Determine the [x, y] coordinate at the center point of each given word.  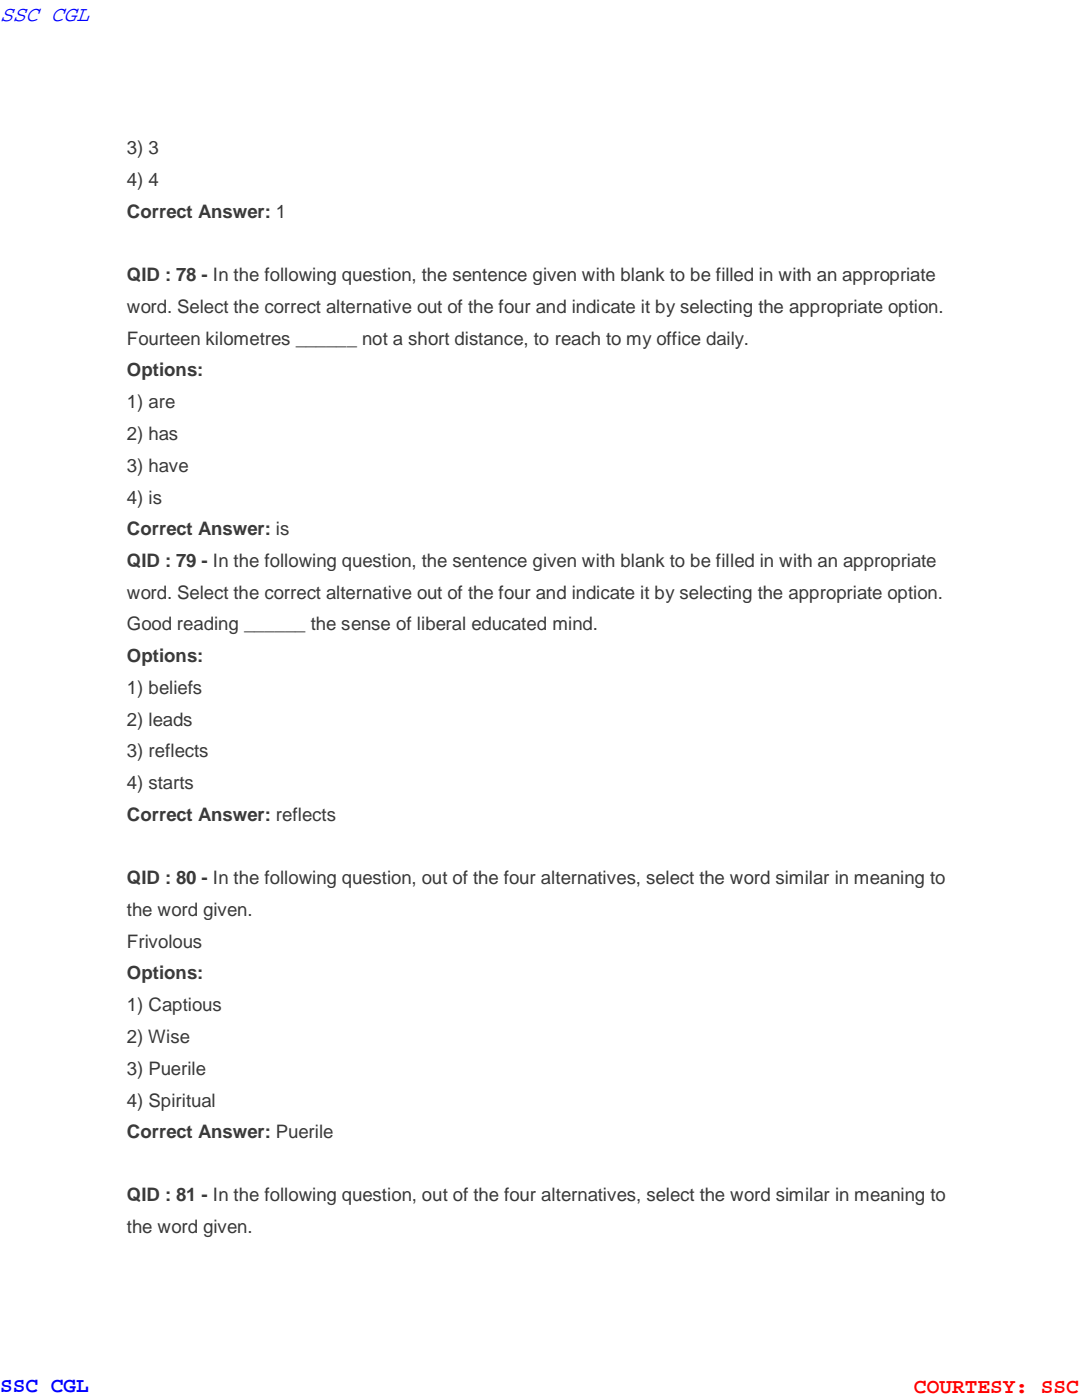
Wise [169, 1036]
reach [578, 338]
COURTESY [964, 1387]
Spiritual [182, 1102]
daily [726, 340]
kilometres [248, 338]
